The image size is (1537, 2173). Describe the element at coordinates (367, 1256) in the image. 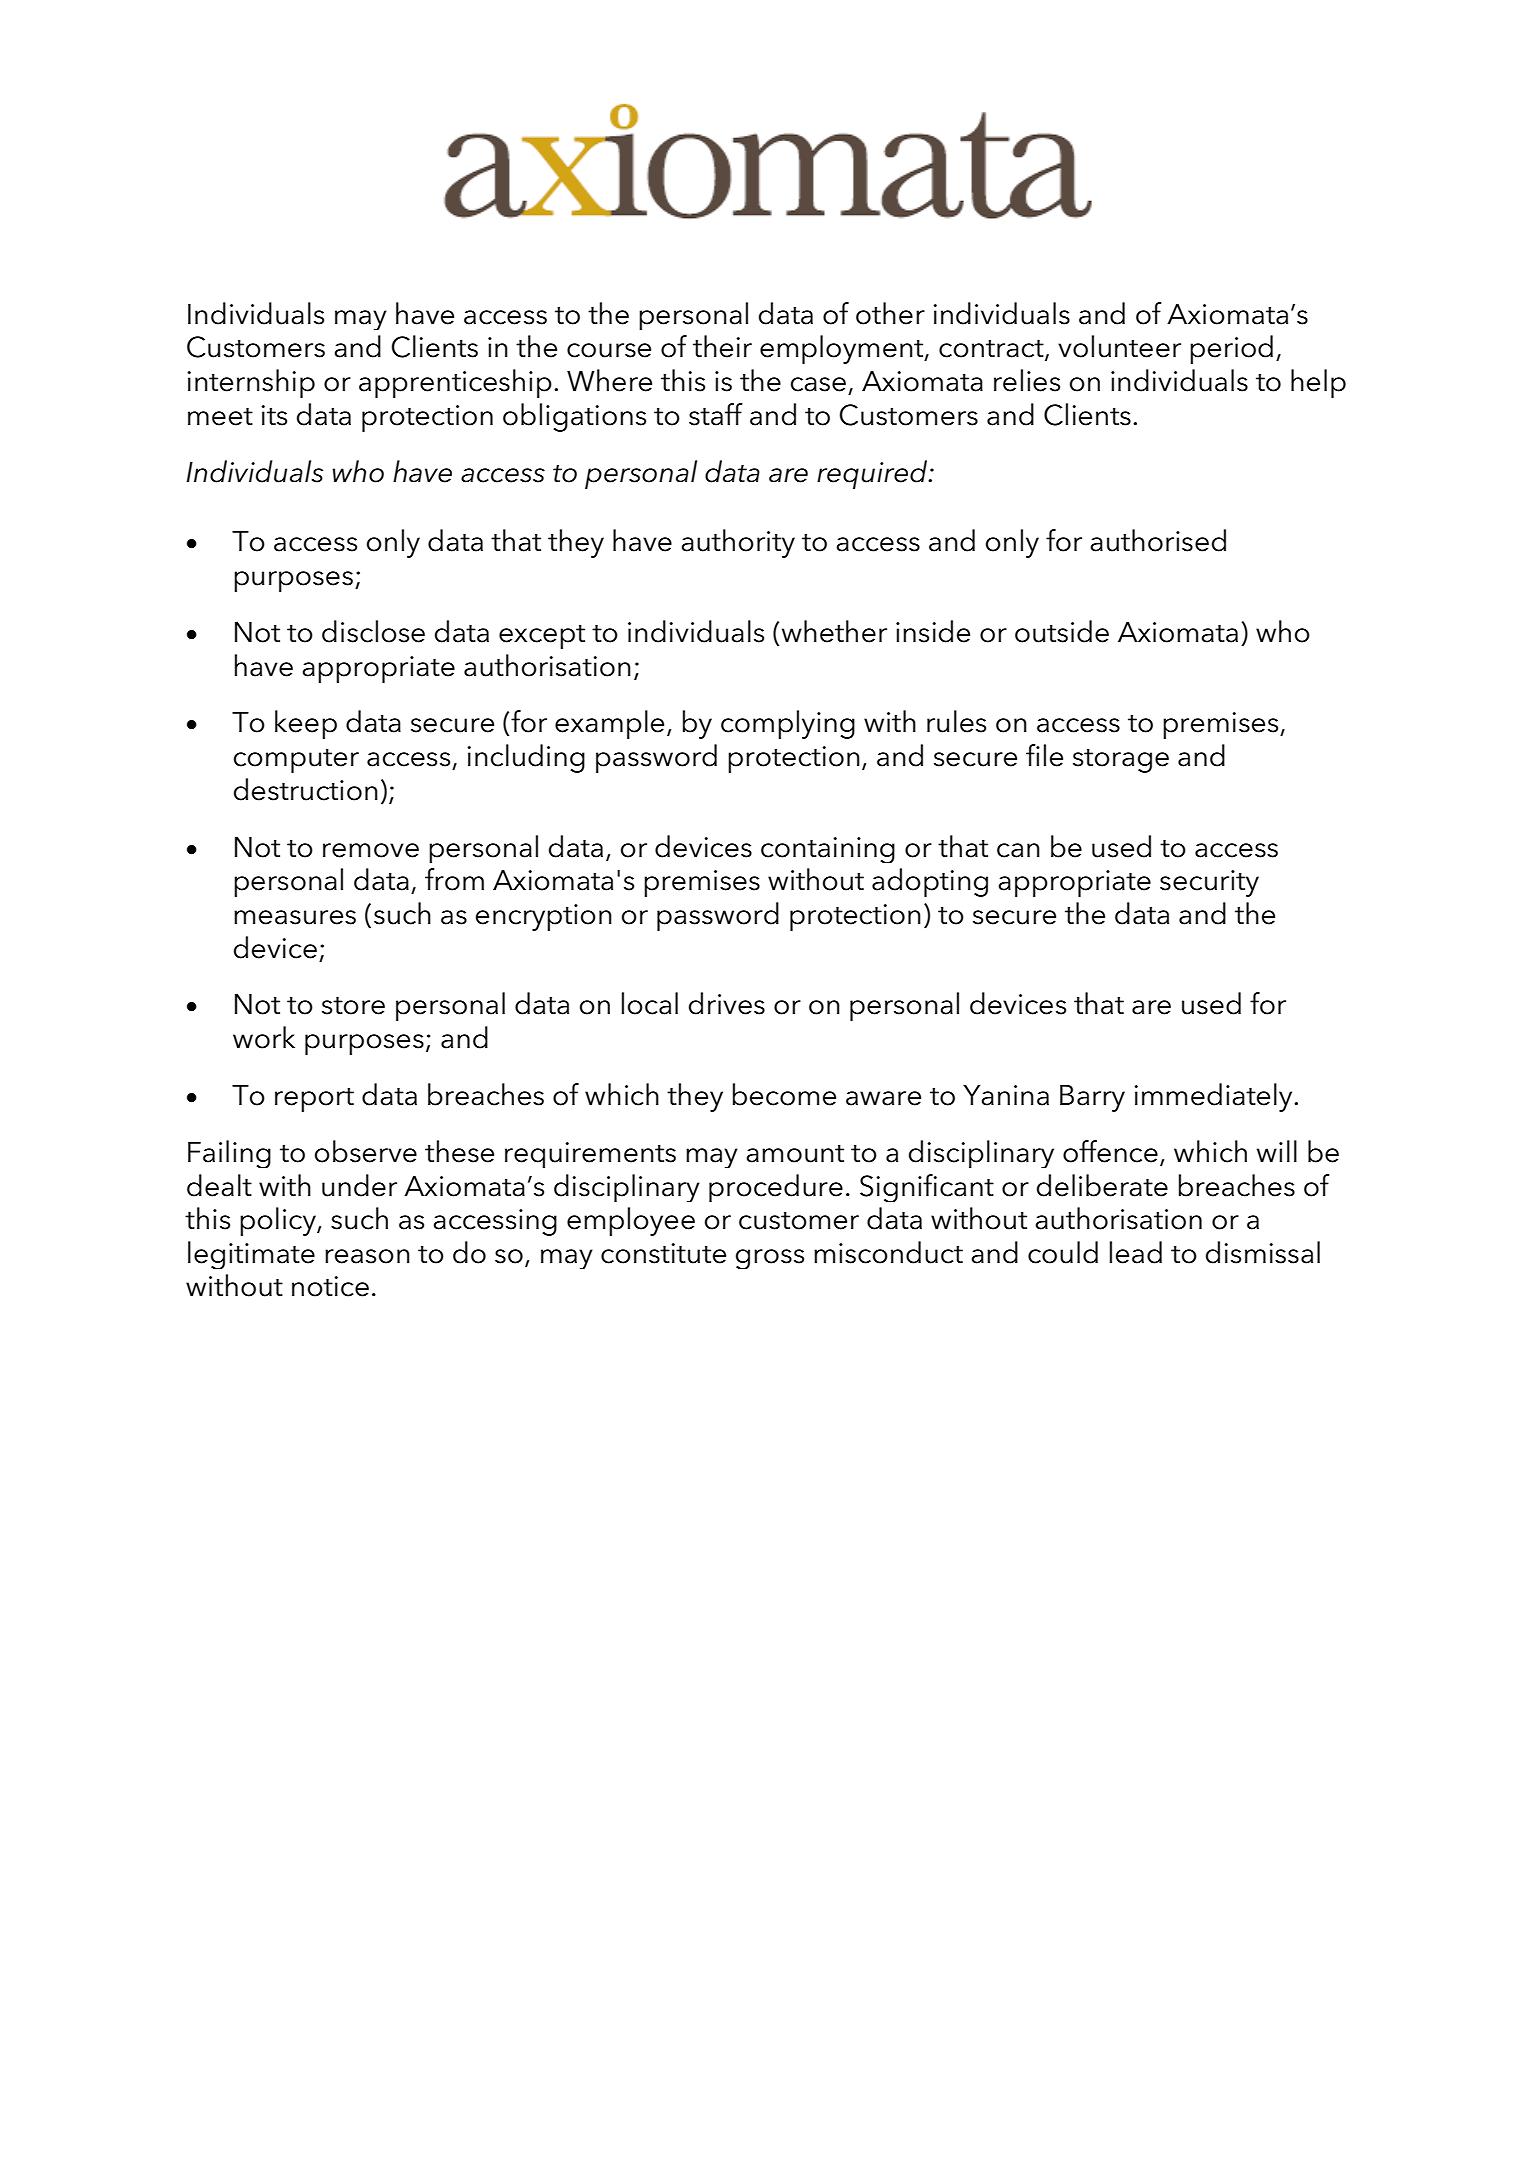

I see `reason` at that location.
